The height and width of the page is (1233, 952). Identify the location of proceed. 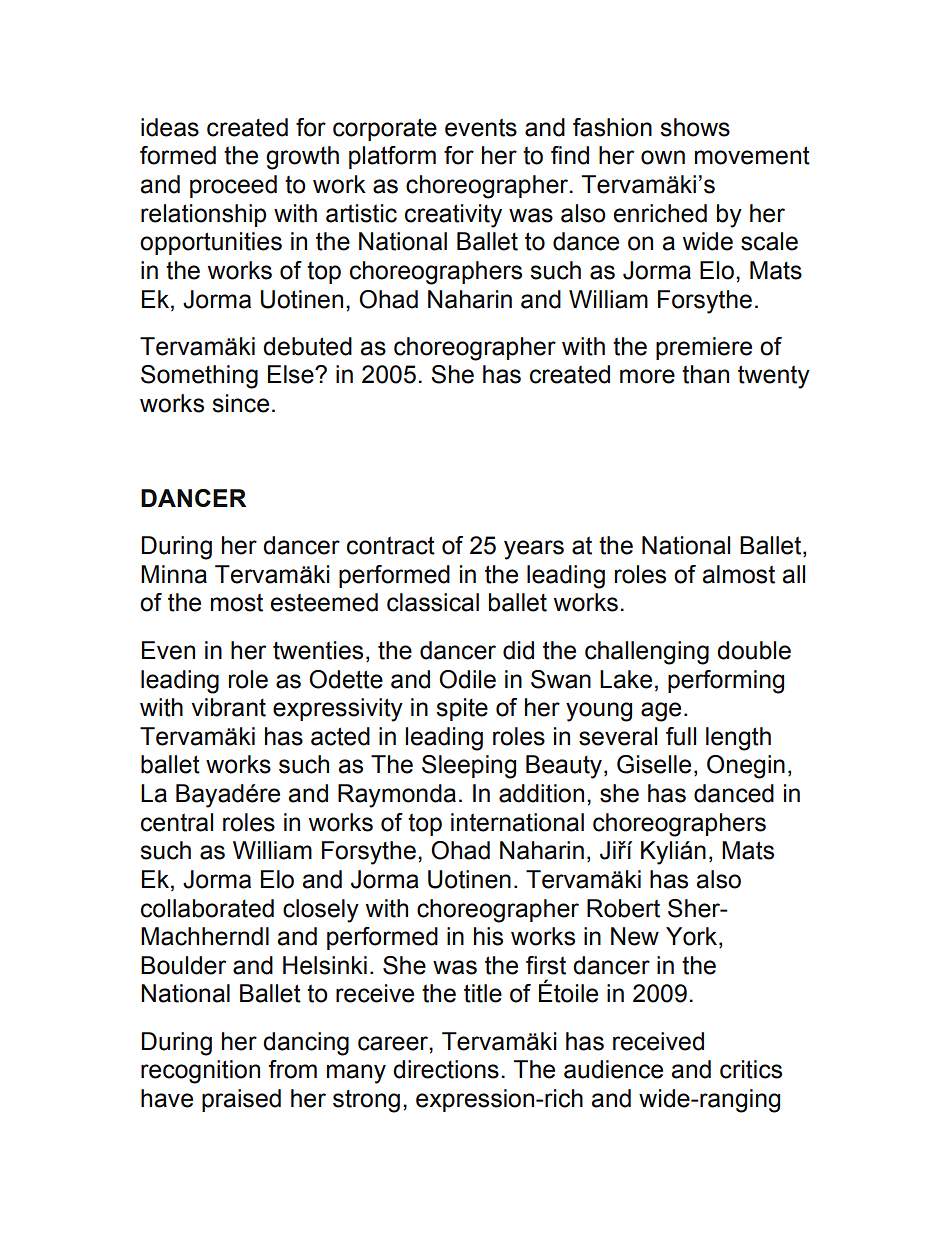
(233, 186).
